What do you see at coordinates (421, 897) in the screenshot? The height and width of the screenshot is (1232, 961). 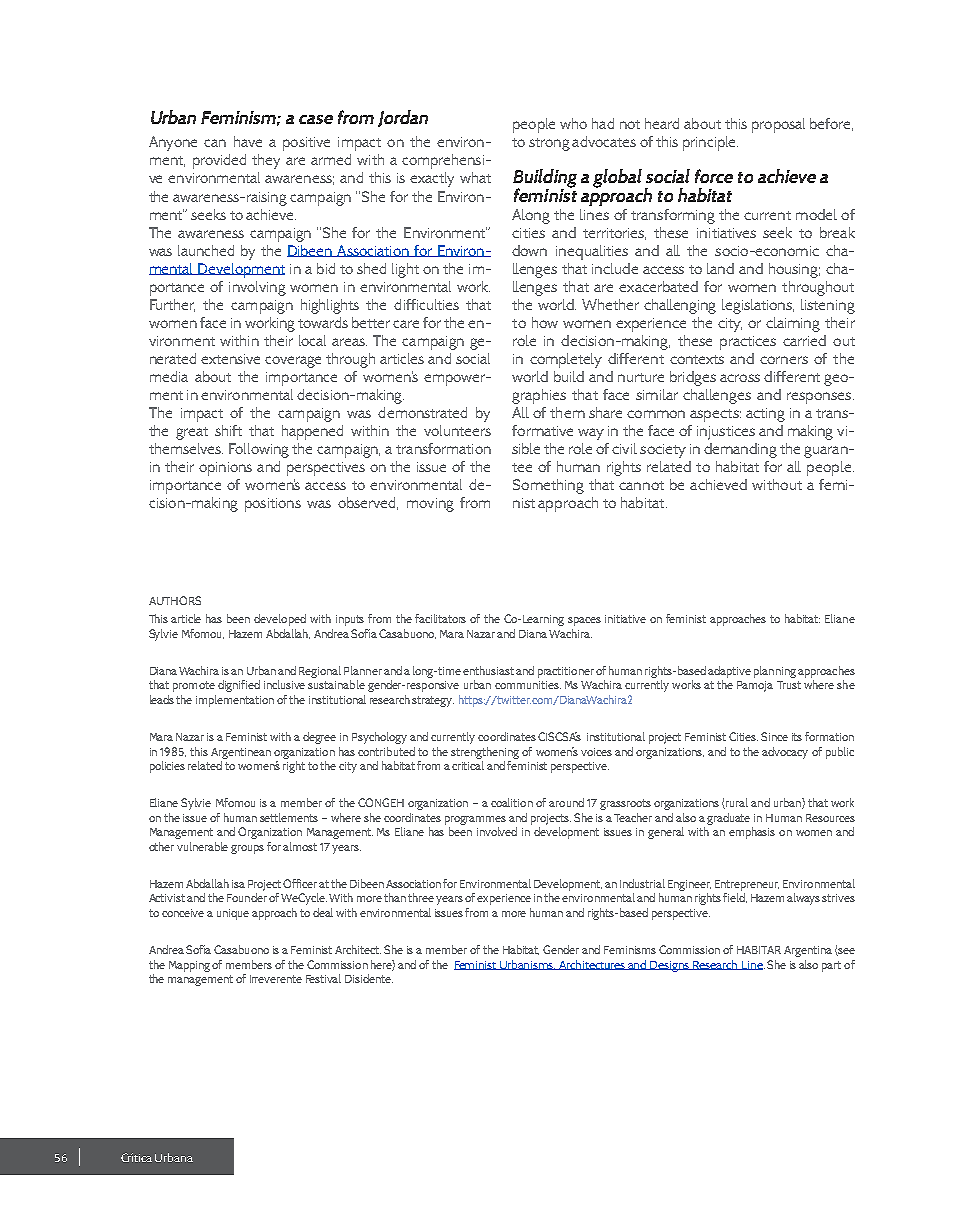 I see `three` at bounding box center [421, 897].
